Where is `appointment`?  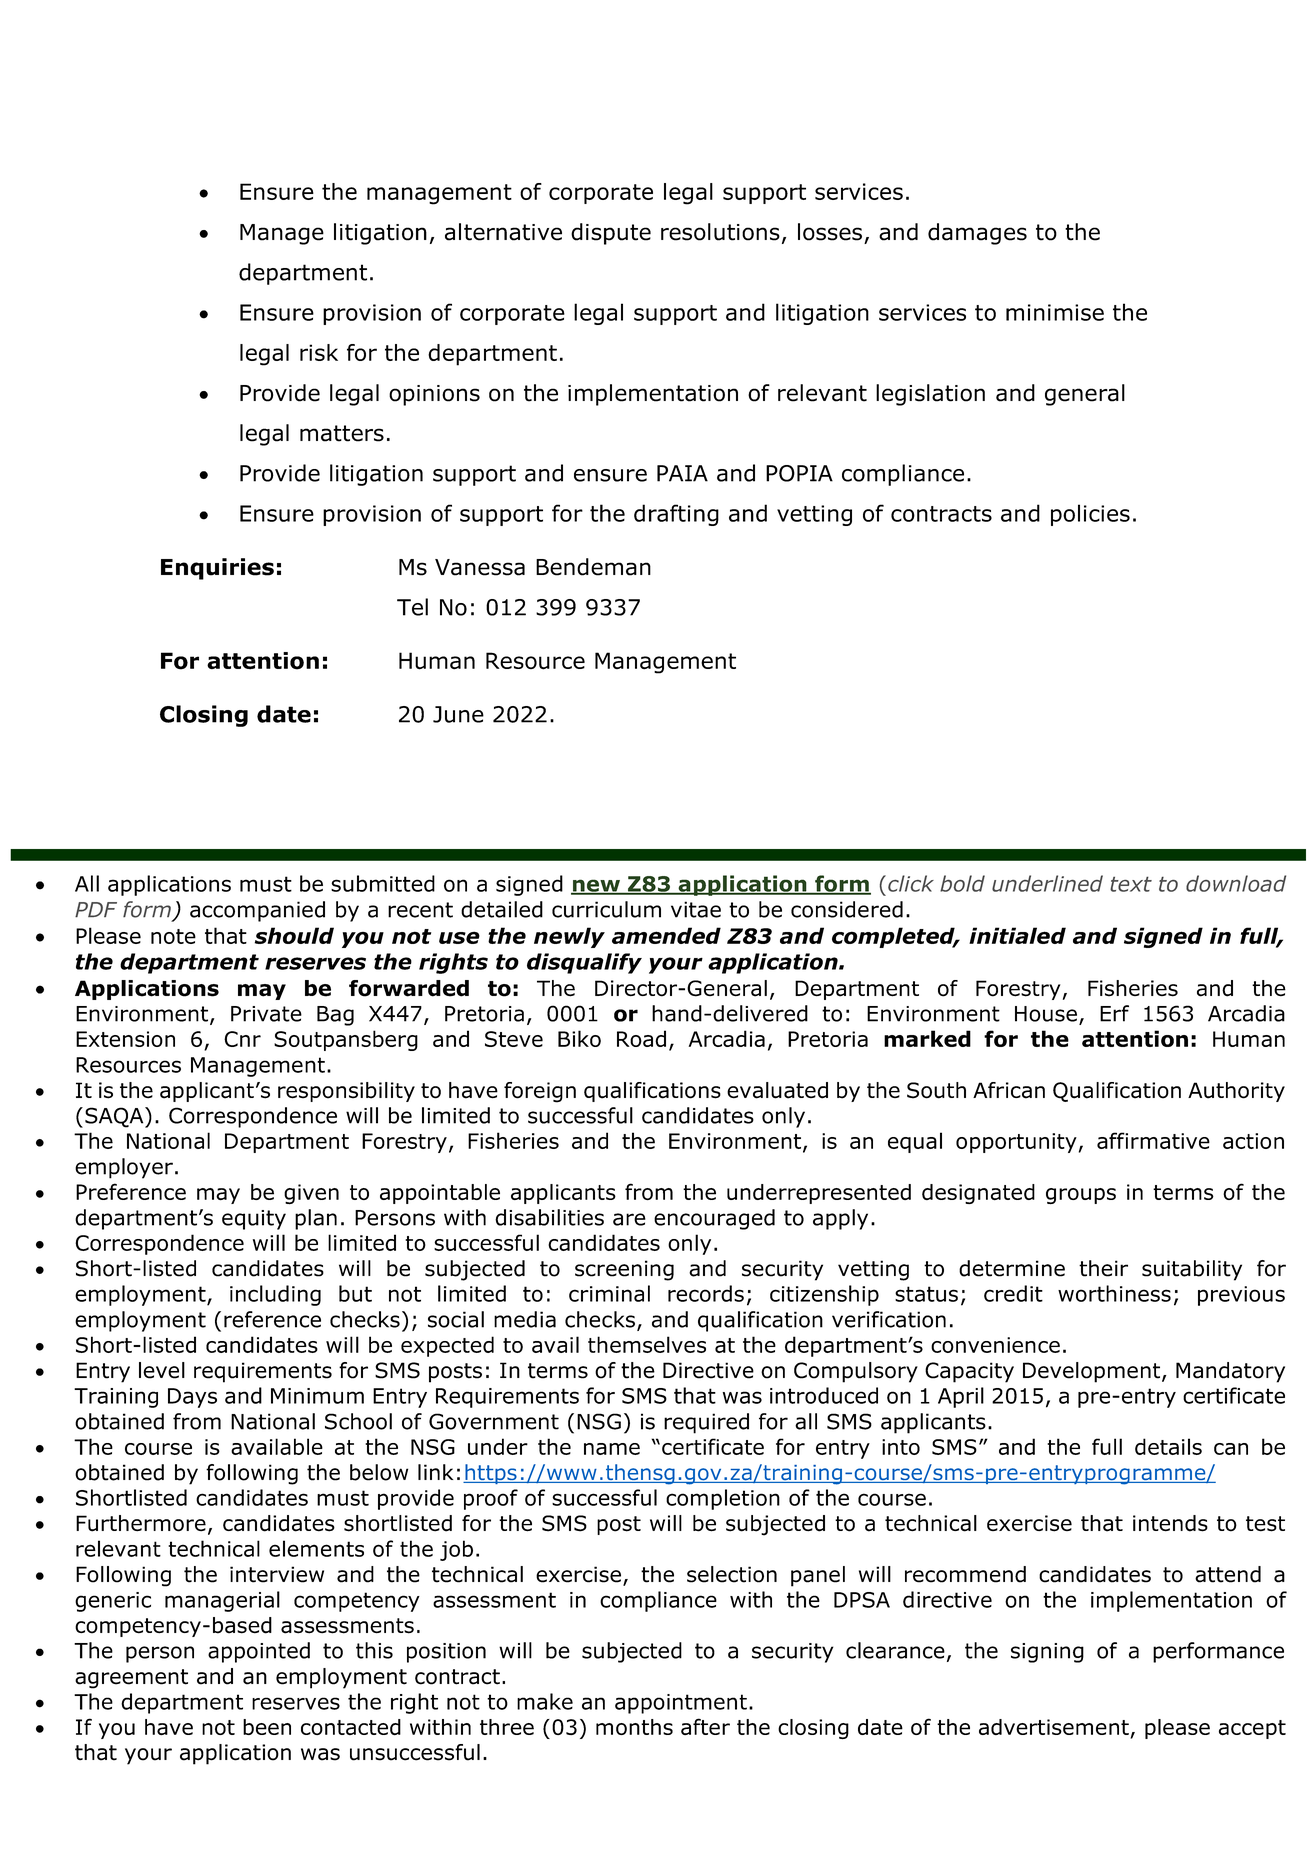
appointment is located at coordinates (681, 1704).
